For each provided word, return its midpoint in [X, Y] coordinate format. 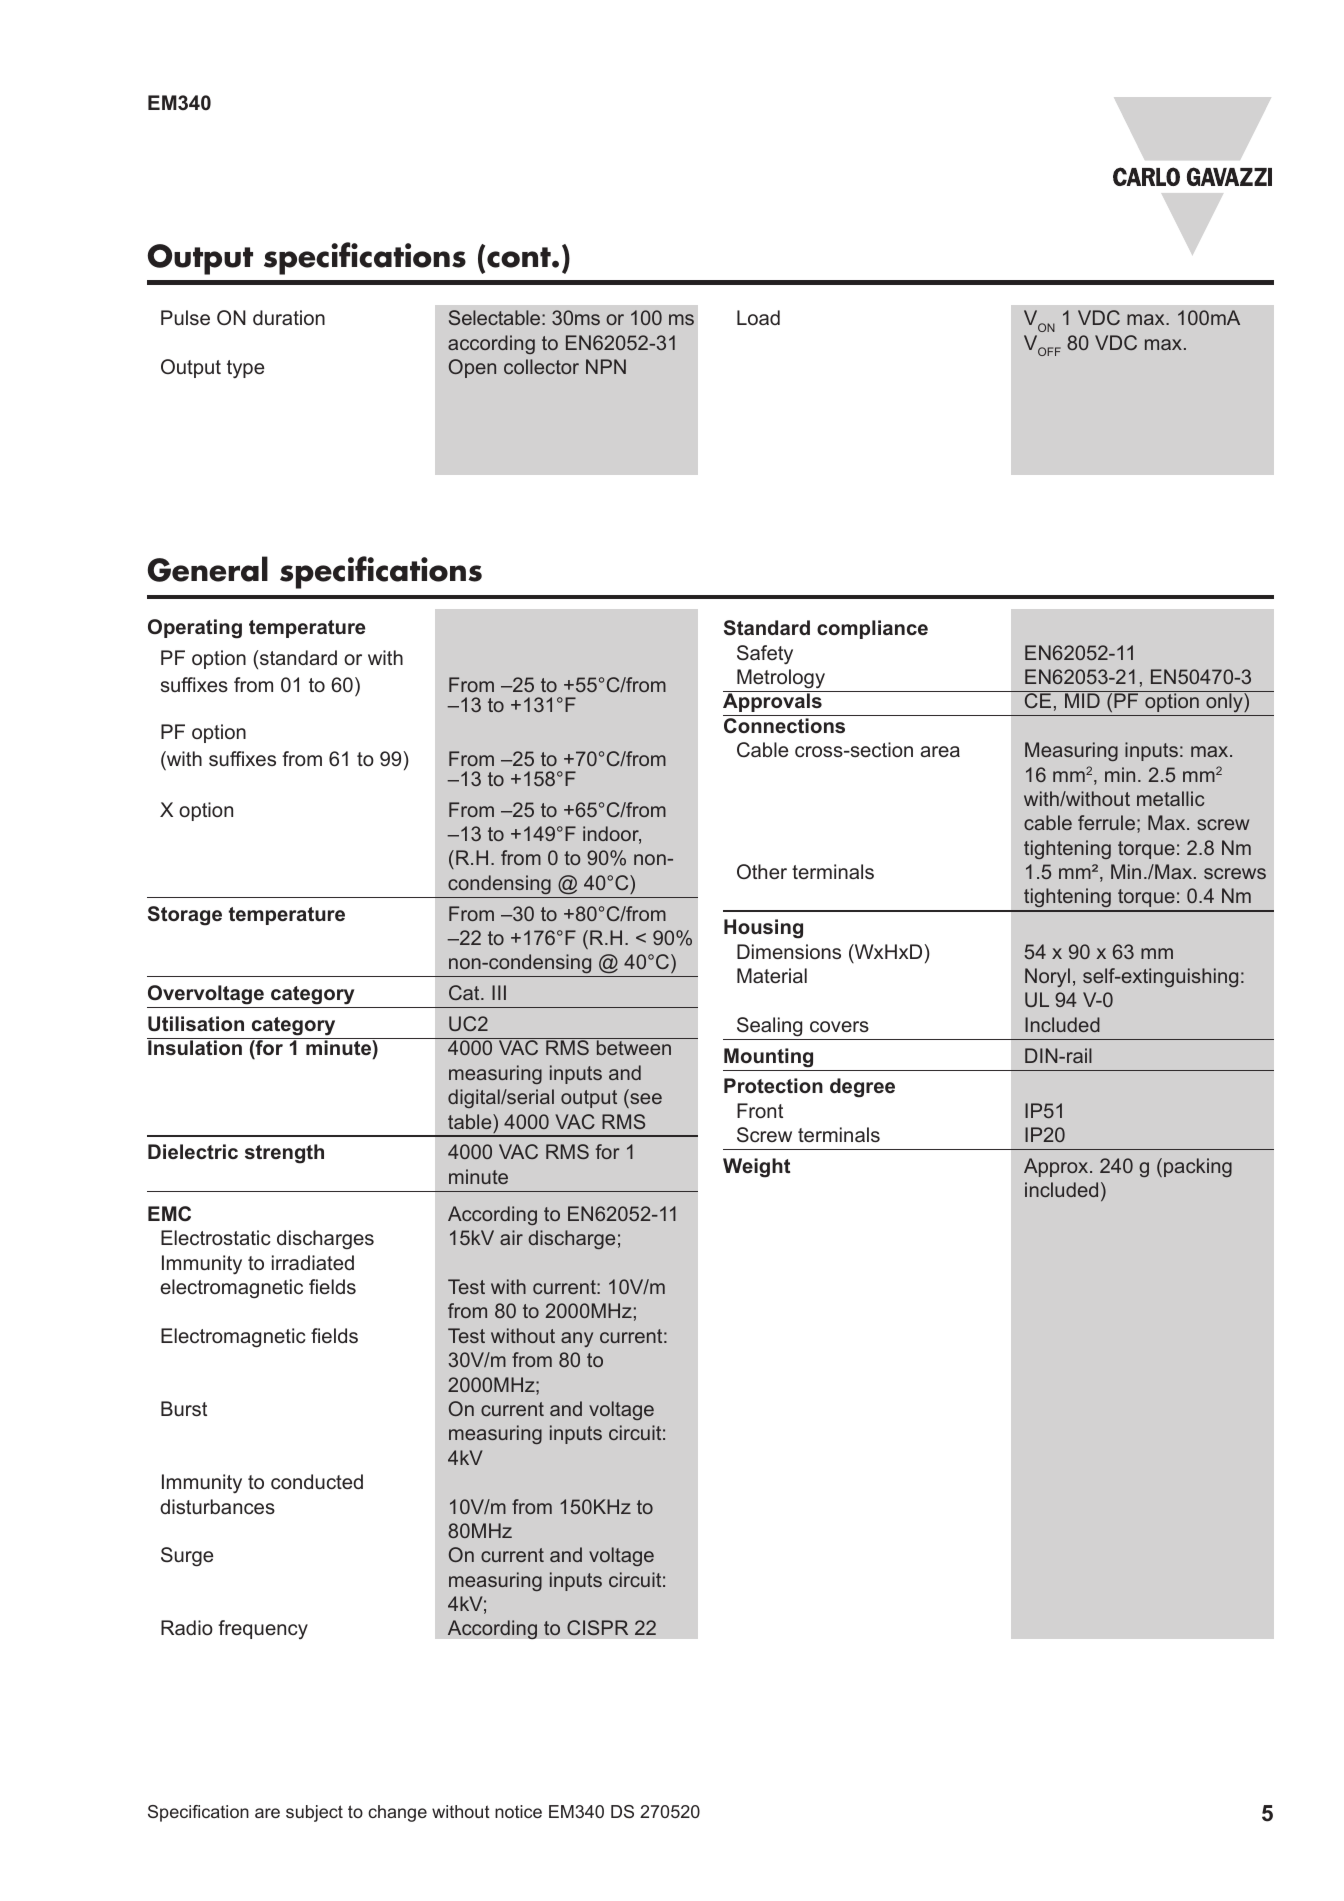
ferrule [1106, 822]
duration [289, 317]
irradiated [313, 1262]
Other [762, 871]
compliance [872, 629]
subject [314, 1813]
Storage [185, 916]
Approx [1057, 1167]
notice [518, 1811]
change [397, 1813]
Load [758, 317]
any [577, 1339]
